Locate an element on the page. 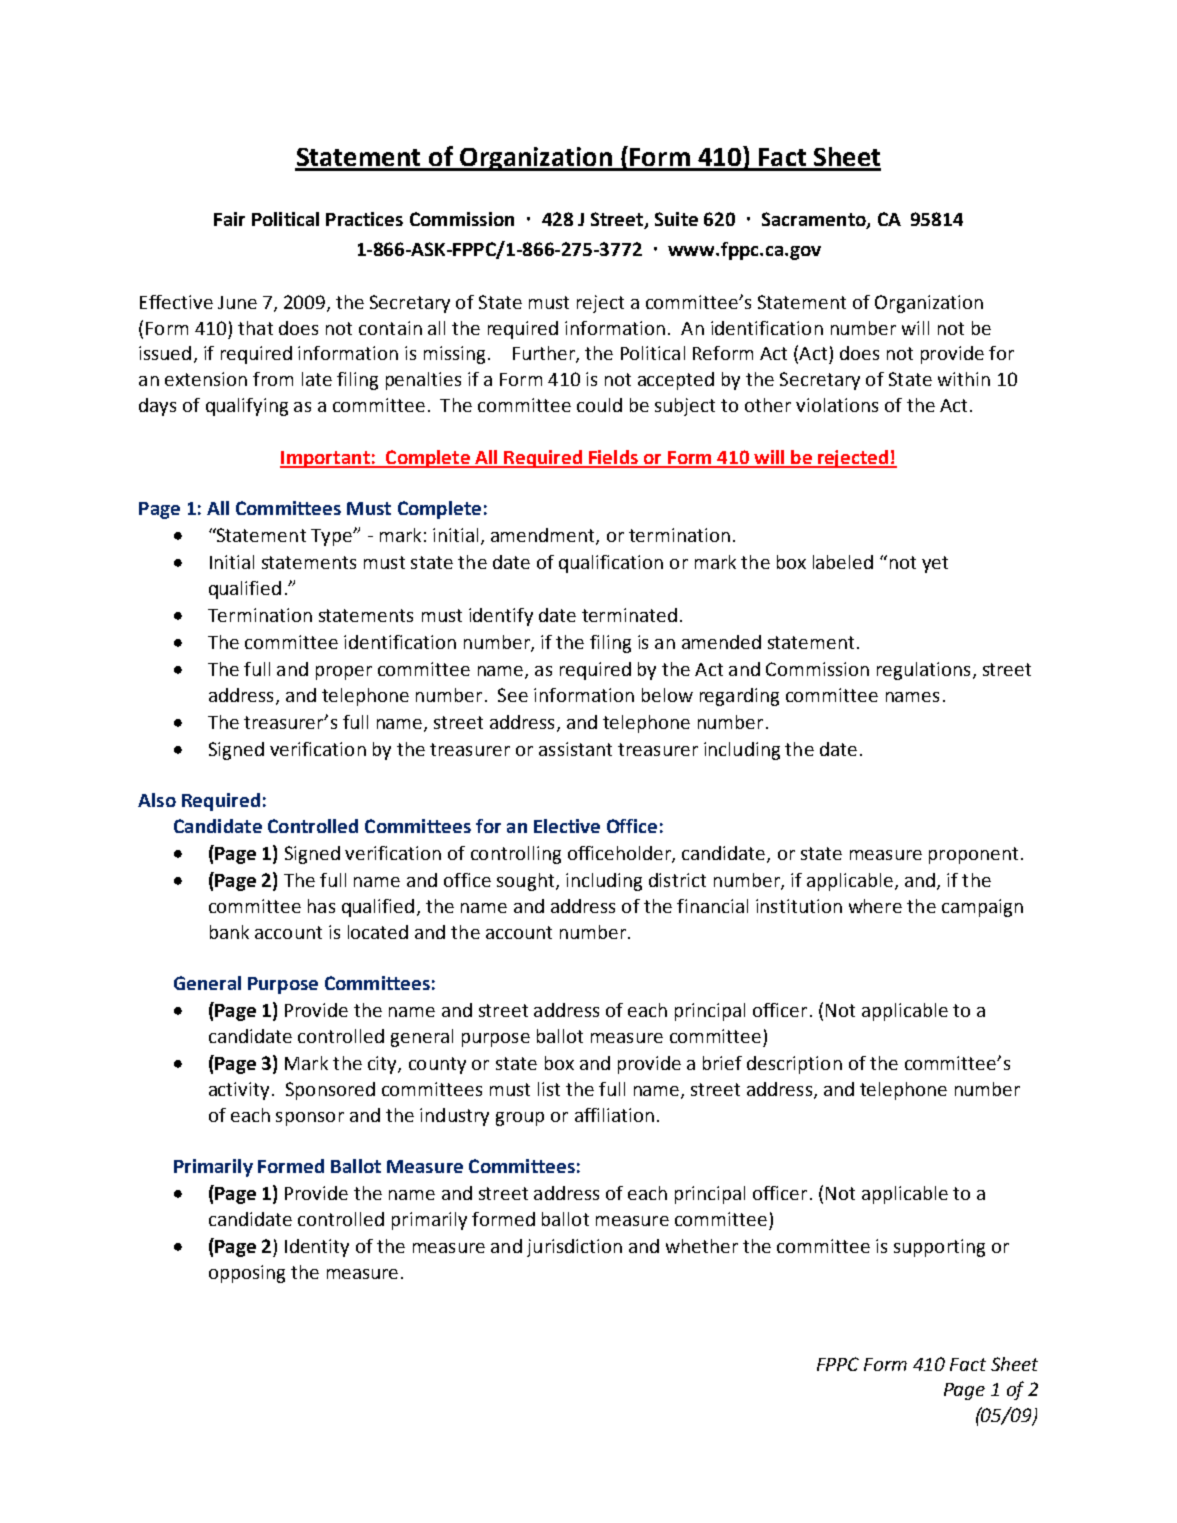 Image resolution: width=1177 pixels, height=1523 pixels. labeled is located at coordinates (843, 562).
